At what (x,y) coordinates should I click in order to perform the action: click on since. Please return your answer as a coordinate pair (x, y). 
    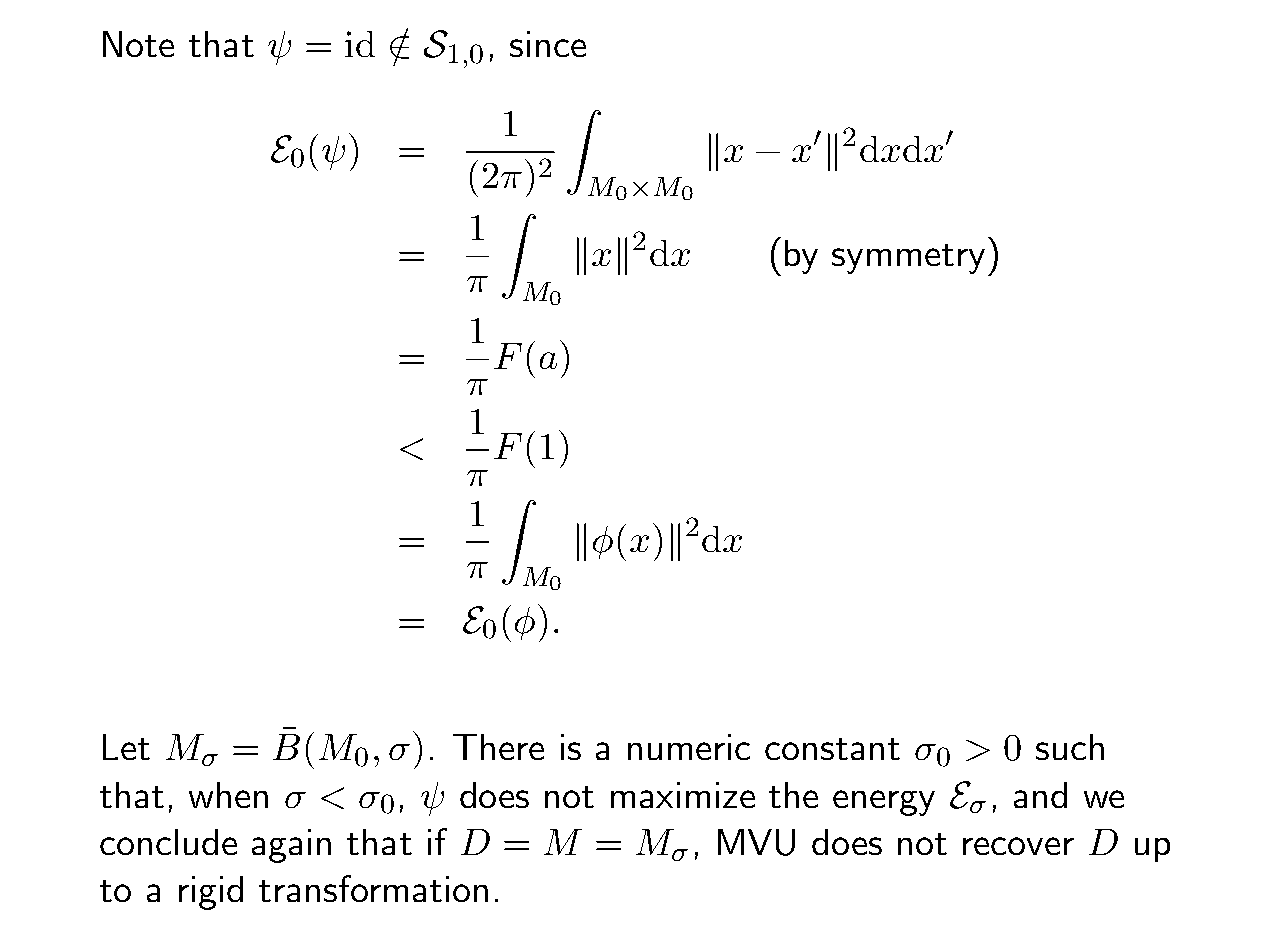
    Looking at the image, I should click on (548, 44).
